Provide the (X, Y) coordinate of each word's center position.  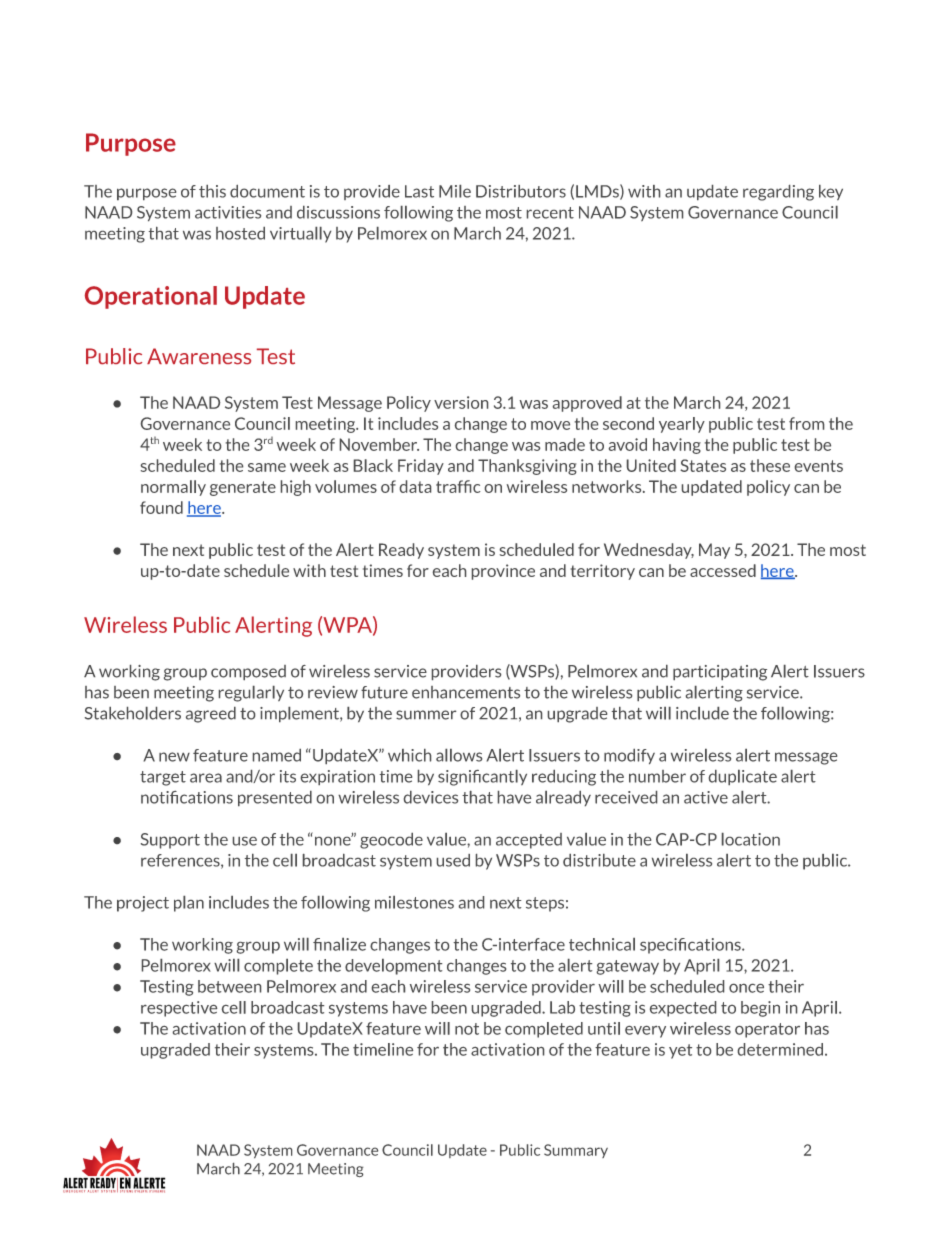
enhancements (466, 692)
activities (228, 212)
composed (248, 672)
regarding (778, 193)
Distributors (521, 191)
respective (179, 1009)
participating (720, 673)
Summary (576, 1151)
